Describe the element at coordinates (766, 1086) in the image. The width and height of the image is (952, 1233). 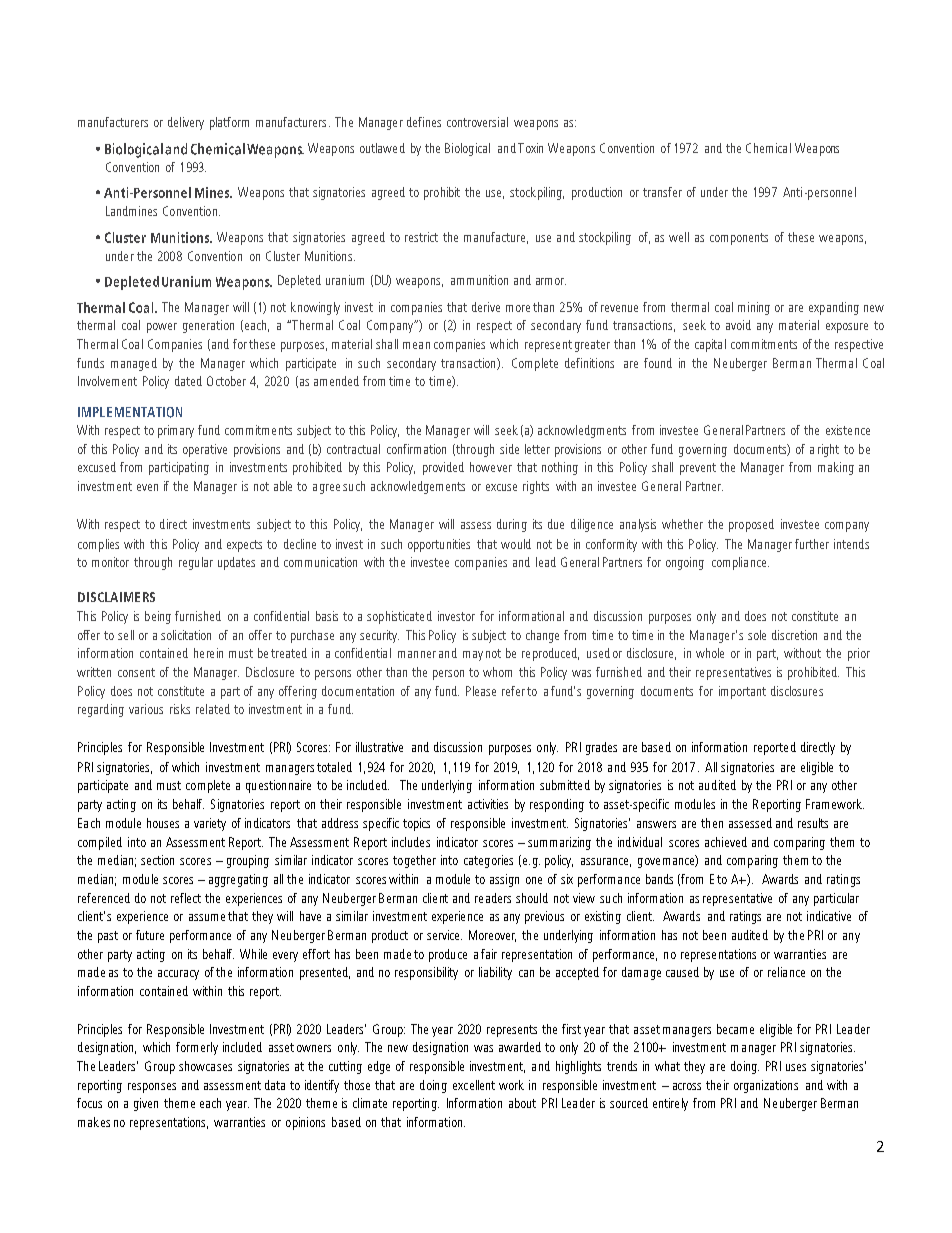
I see `organizations` at that location.
